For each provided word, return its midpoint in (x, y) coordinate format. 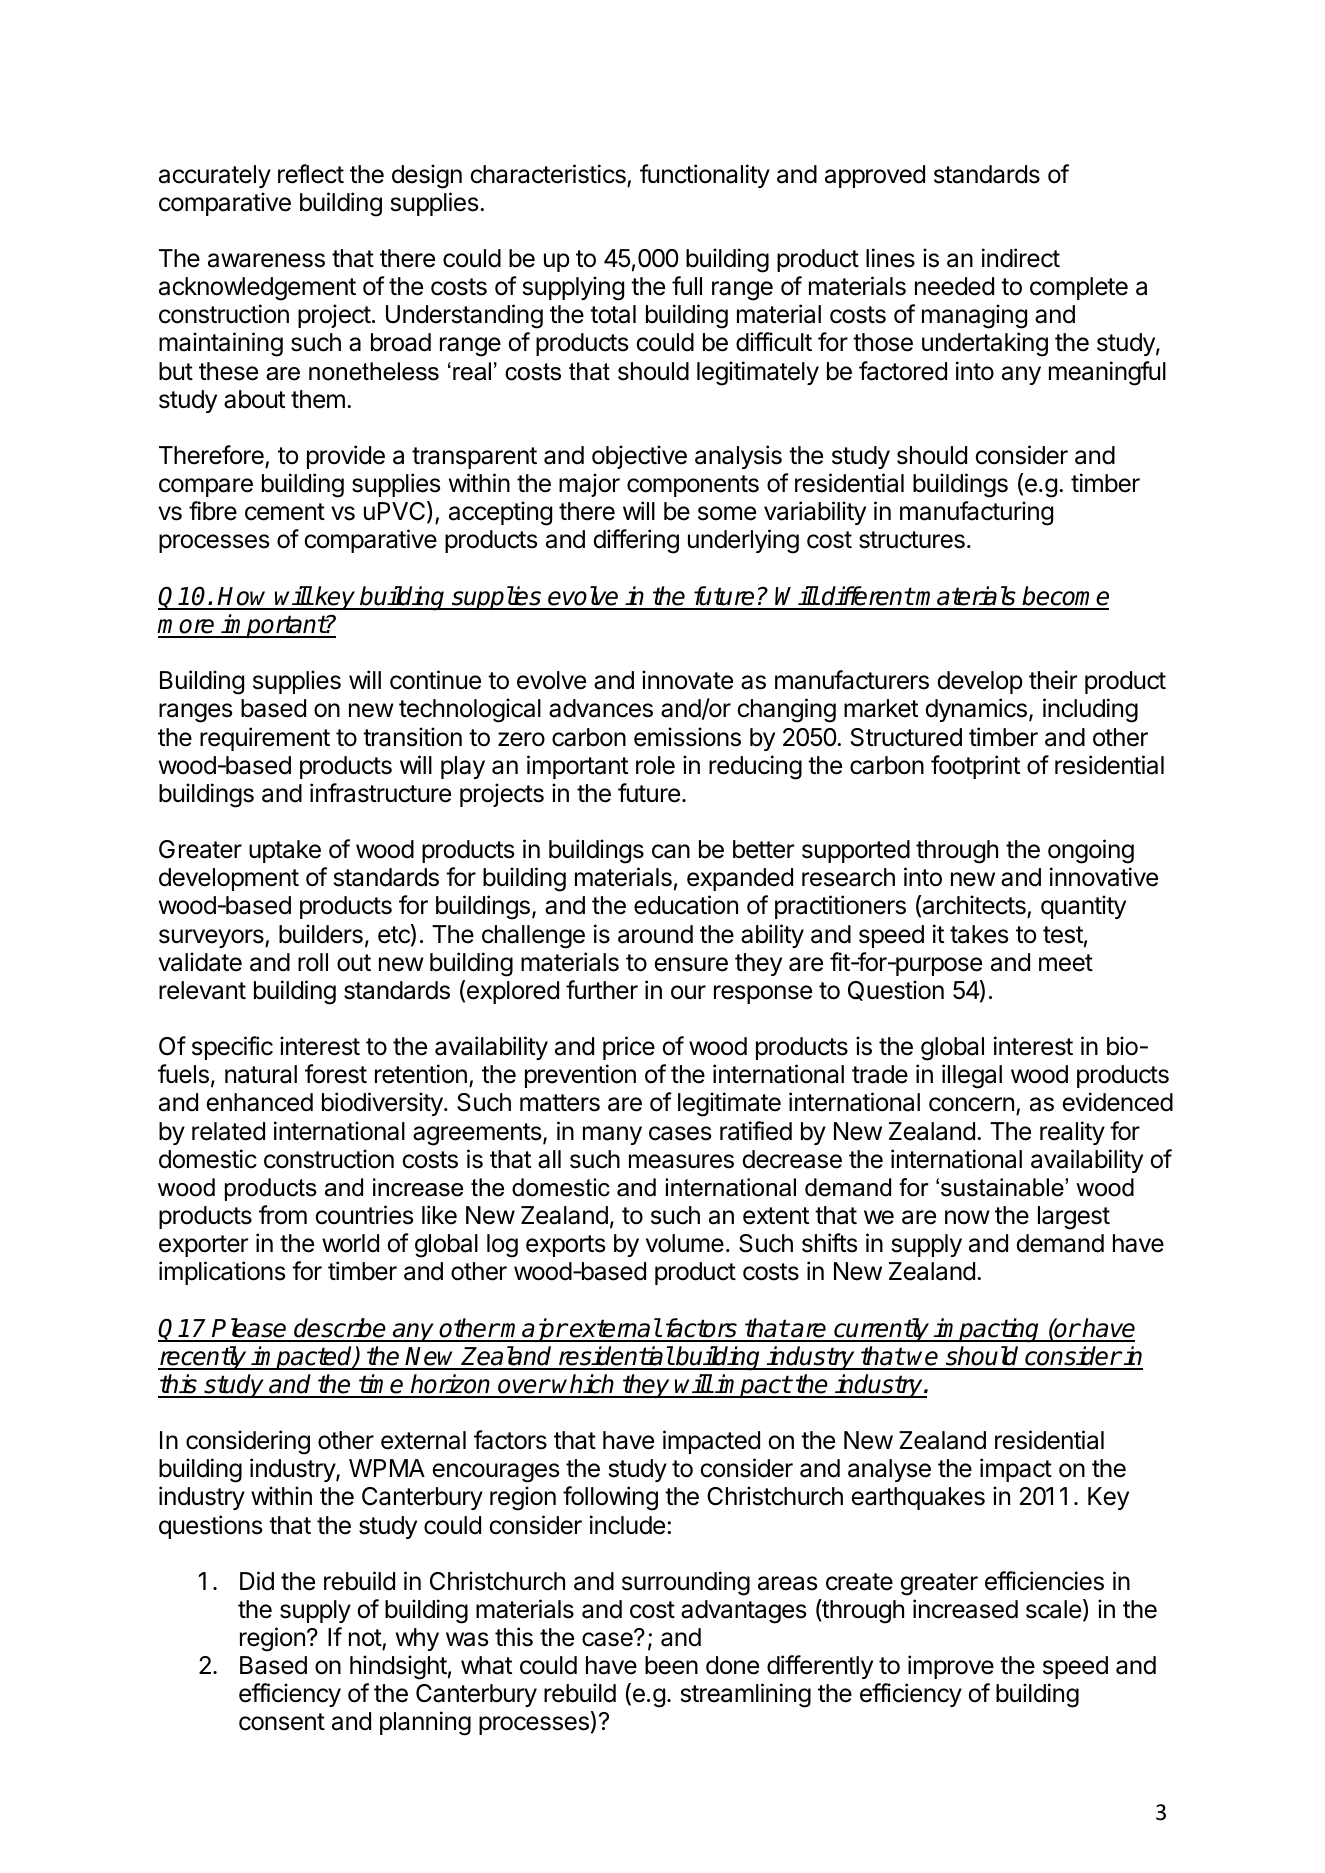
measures (681, 1161)
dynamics (976, 710)
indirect (1021, 258)
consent (282, 1722)
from (283, 1215)
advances (601, 708)
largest (1074, 1218)
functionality (705, 176)
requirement (265, 739)
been (671, 1665)
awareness (266, 260)
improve (951, 1667)
